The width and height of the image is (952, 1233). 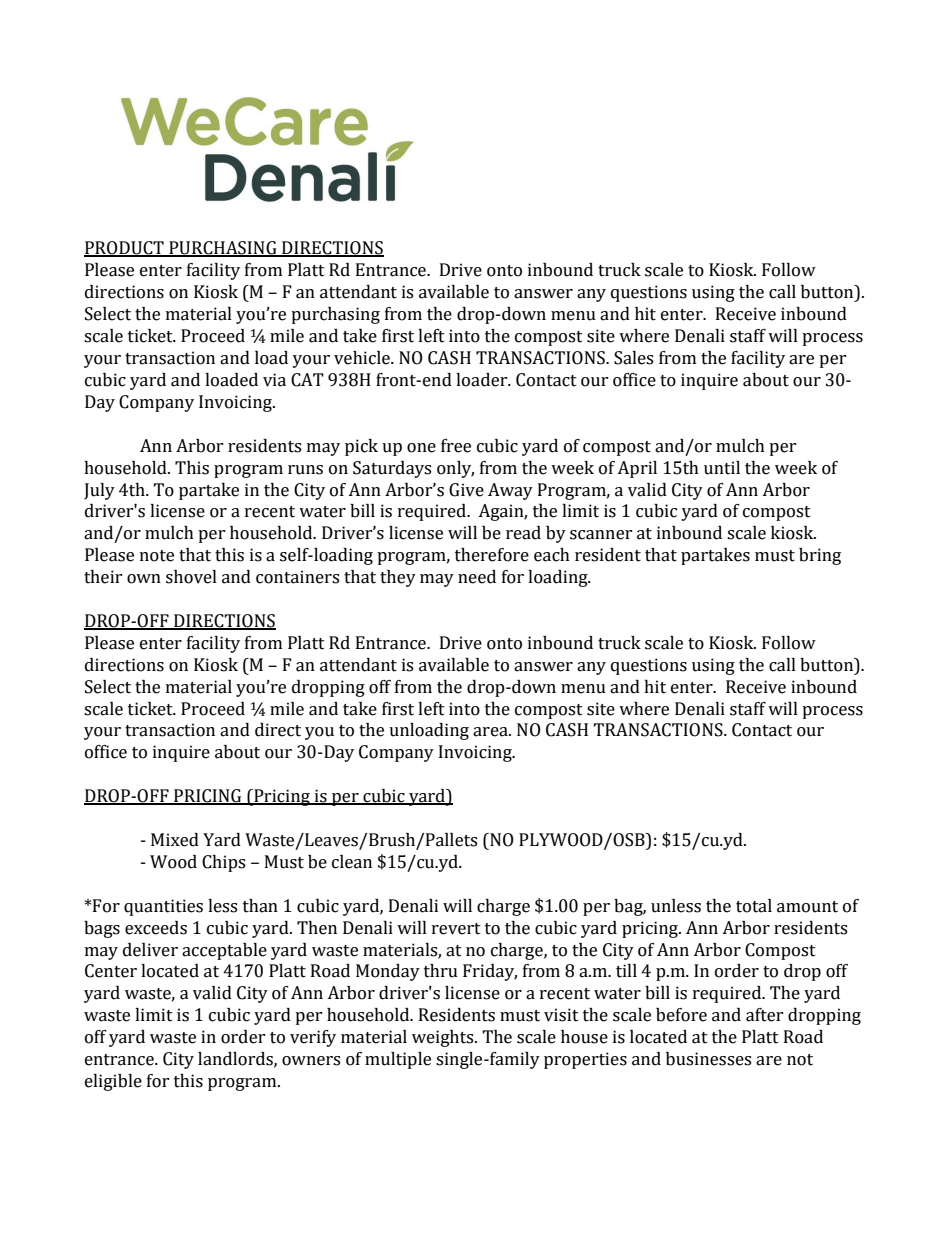 I want to click on total, so click(x=754, y=906).
